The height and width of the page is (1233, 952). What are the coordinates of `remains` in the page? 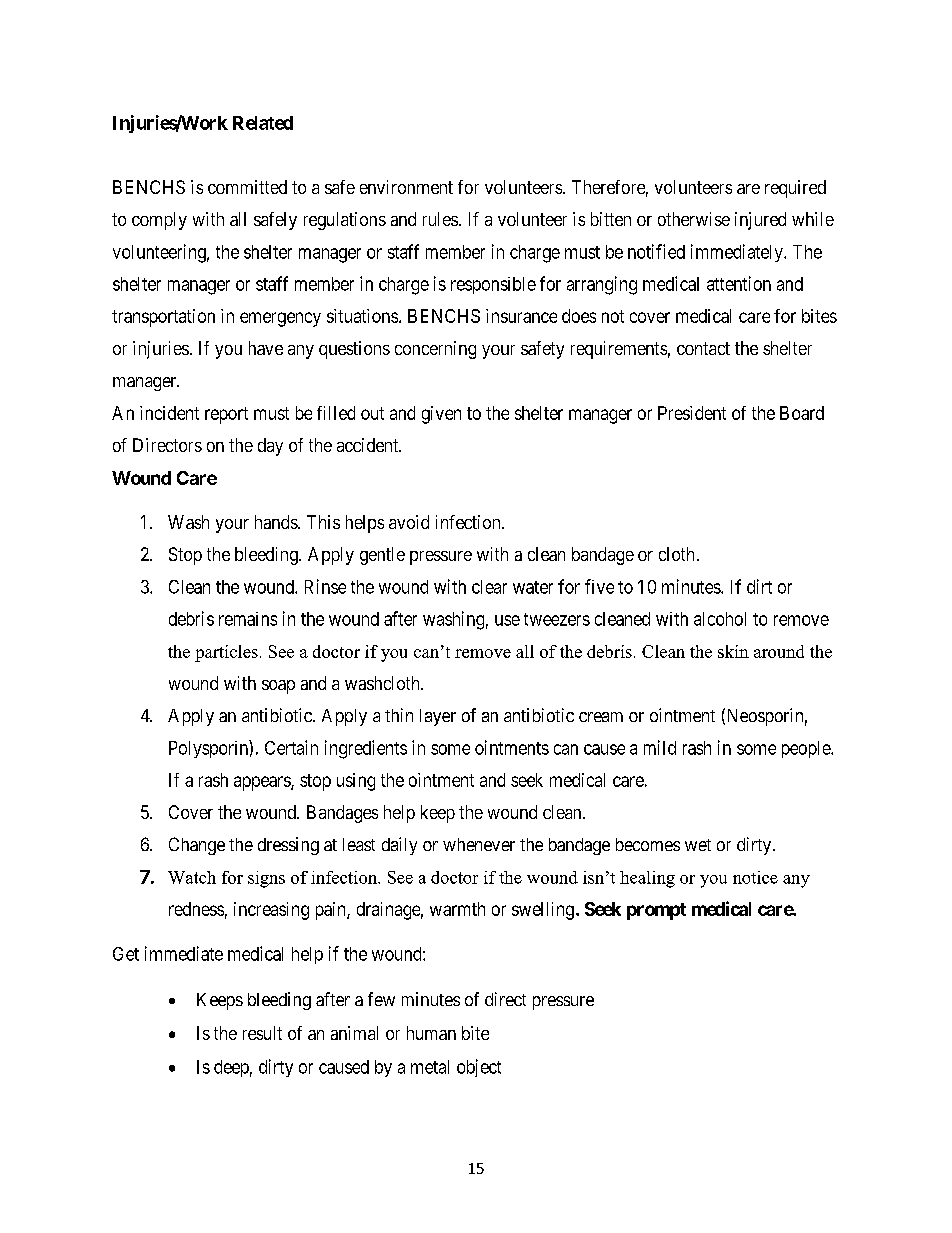 It's located at (248, 619).
